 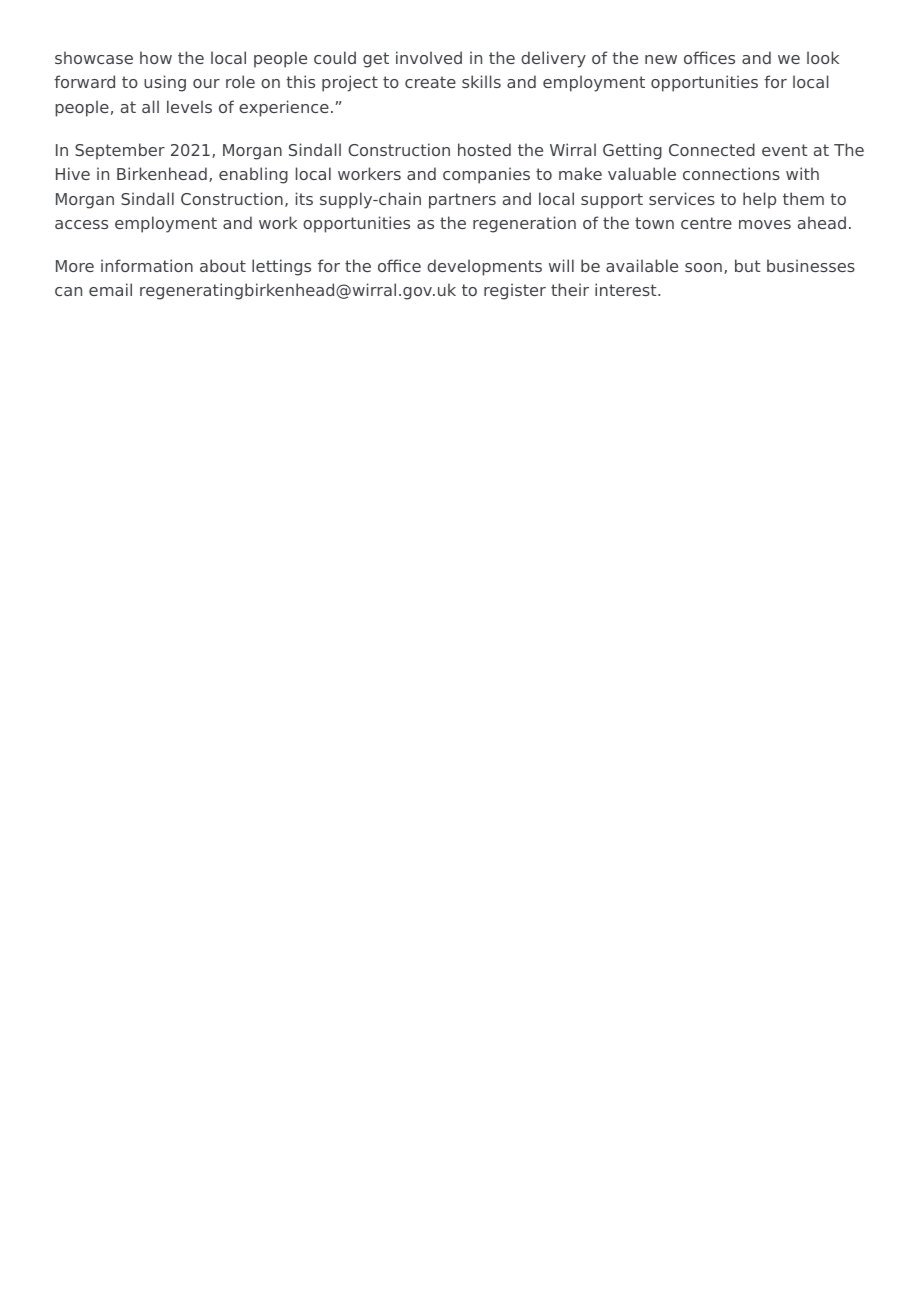 I want to click on email, so click(x=110, y=289).
